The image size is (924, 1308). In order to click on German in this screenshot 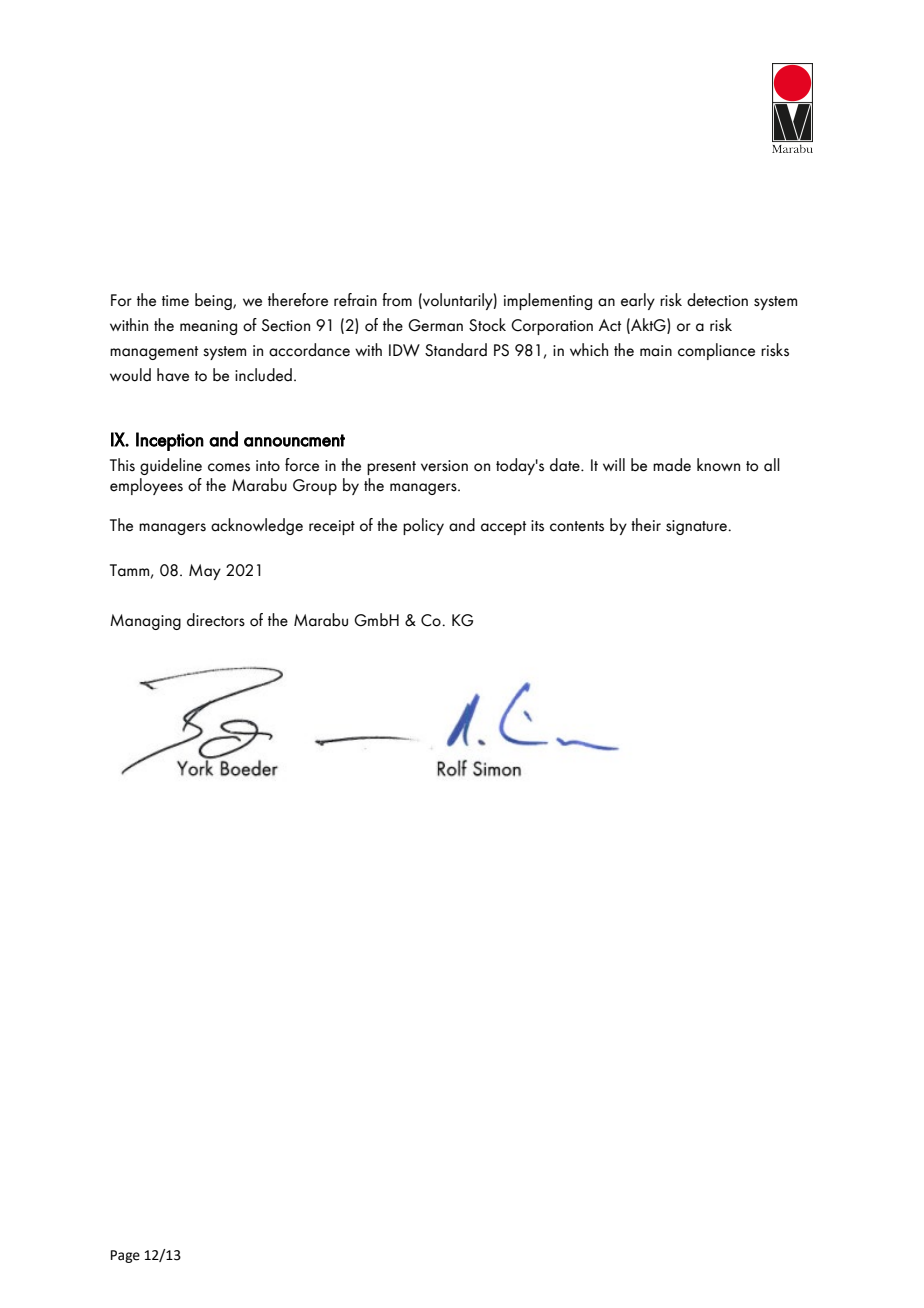, I will do `click(435, 325)`.
